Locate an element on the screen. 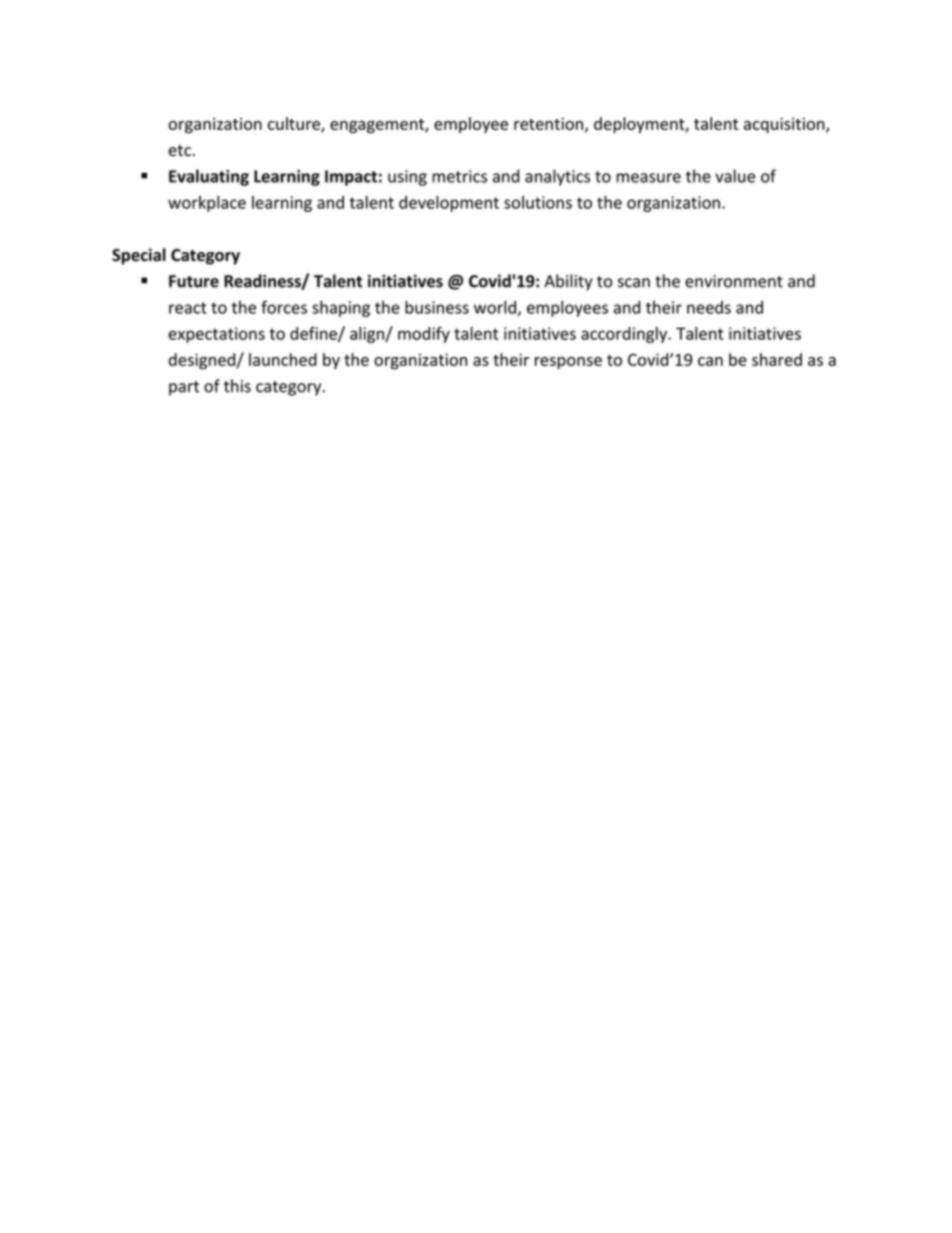  culture is located at coordinates (295, 124).
